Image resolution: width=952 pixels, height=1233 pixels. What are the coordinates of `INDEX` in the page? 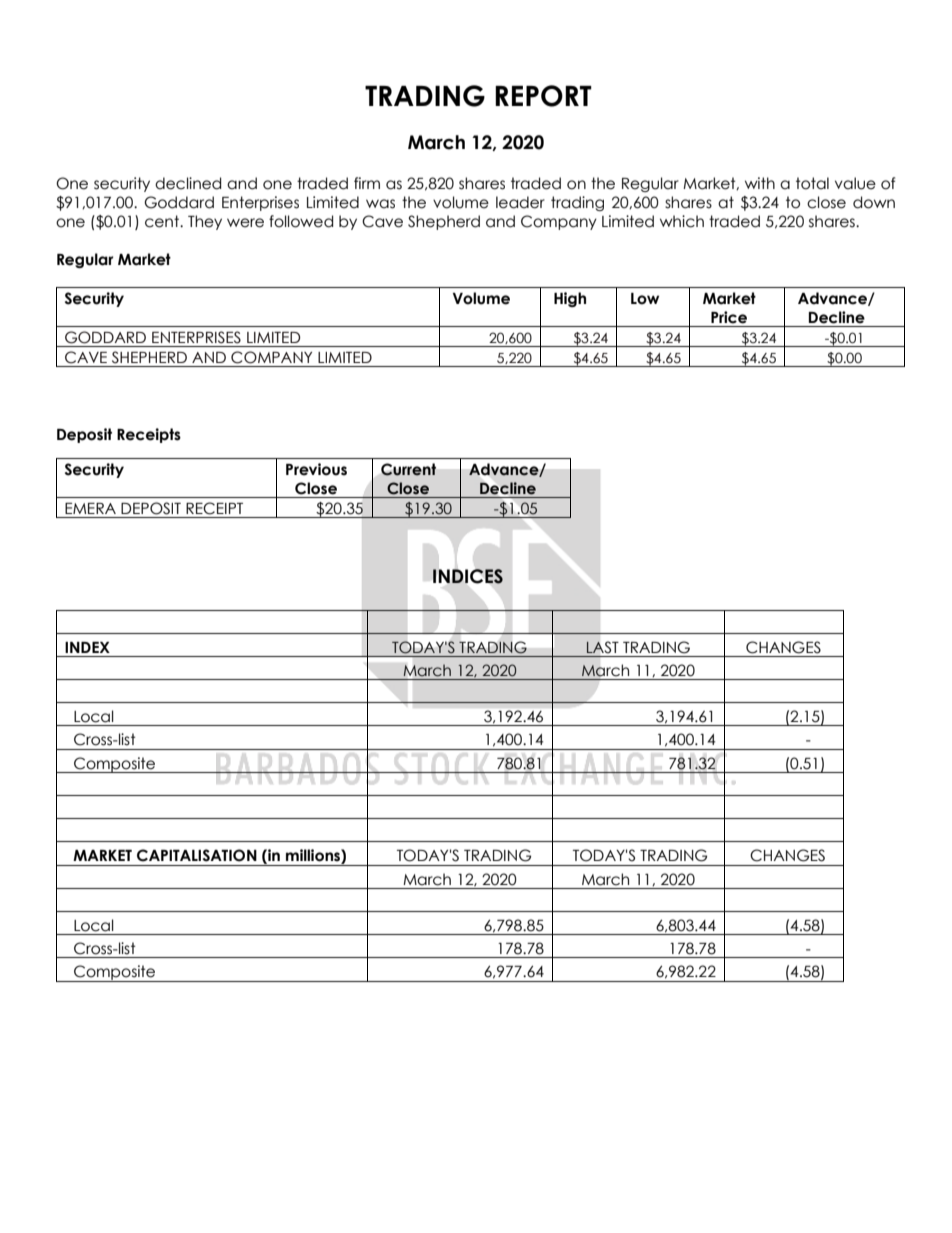 It's located at (87, 647).
